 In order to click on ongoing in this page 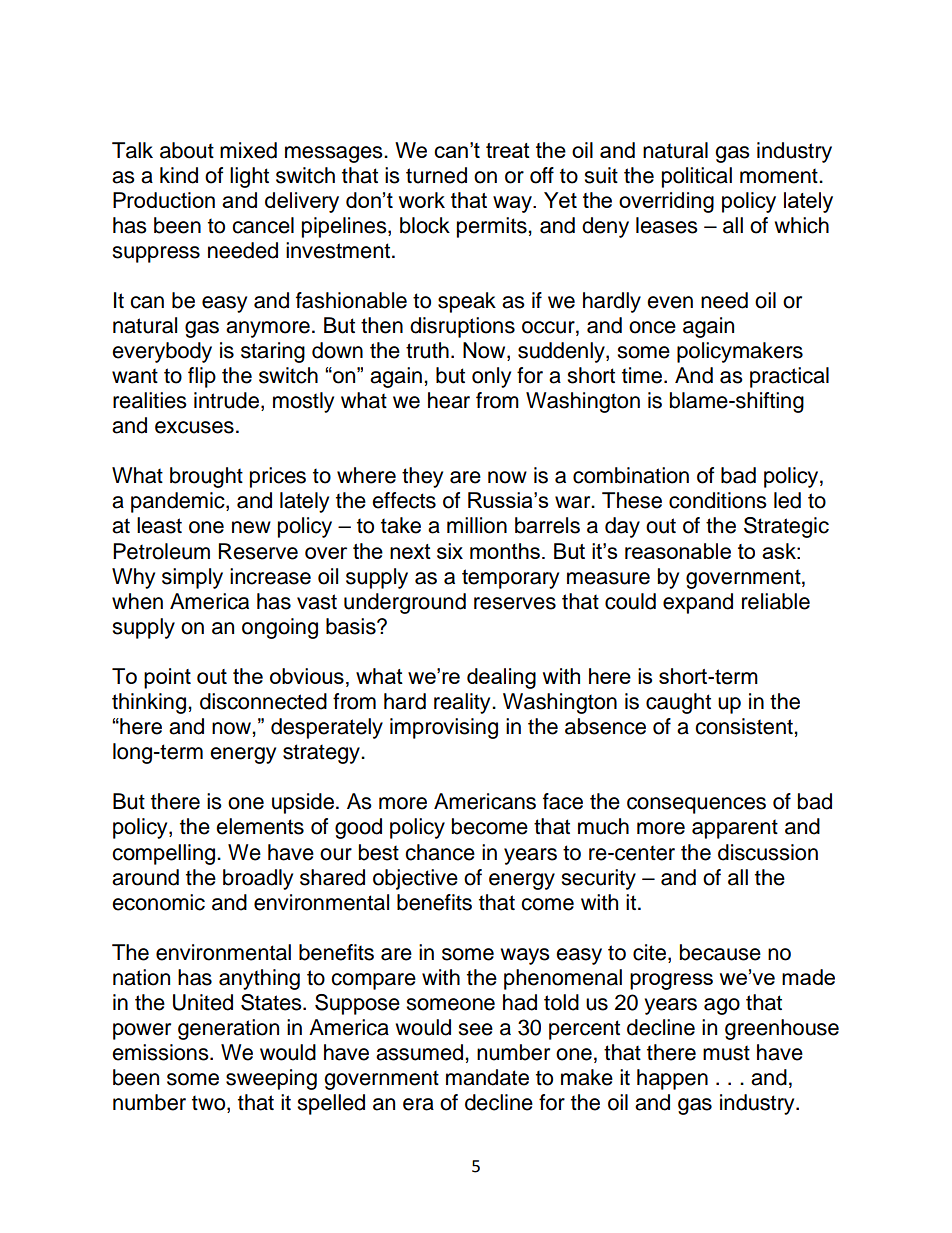, I will do `click(280, 628)`.
